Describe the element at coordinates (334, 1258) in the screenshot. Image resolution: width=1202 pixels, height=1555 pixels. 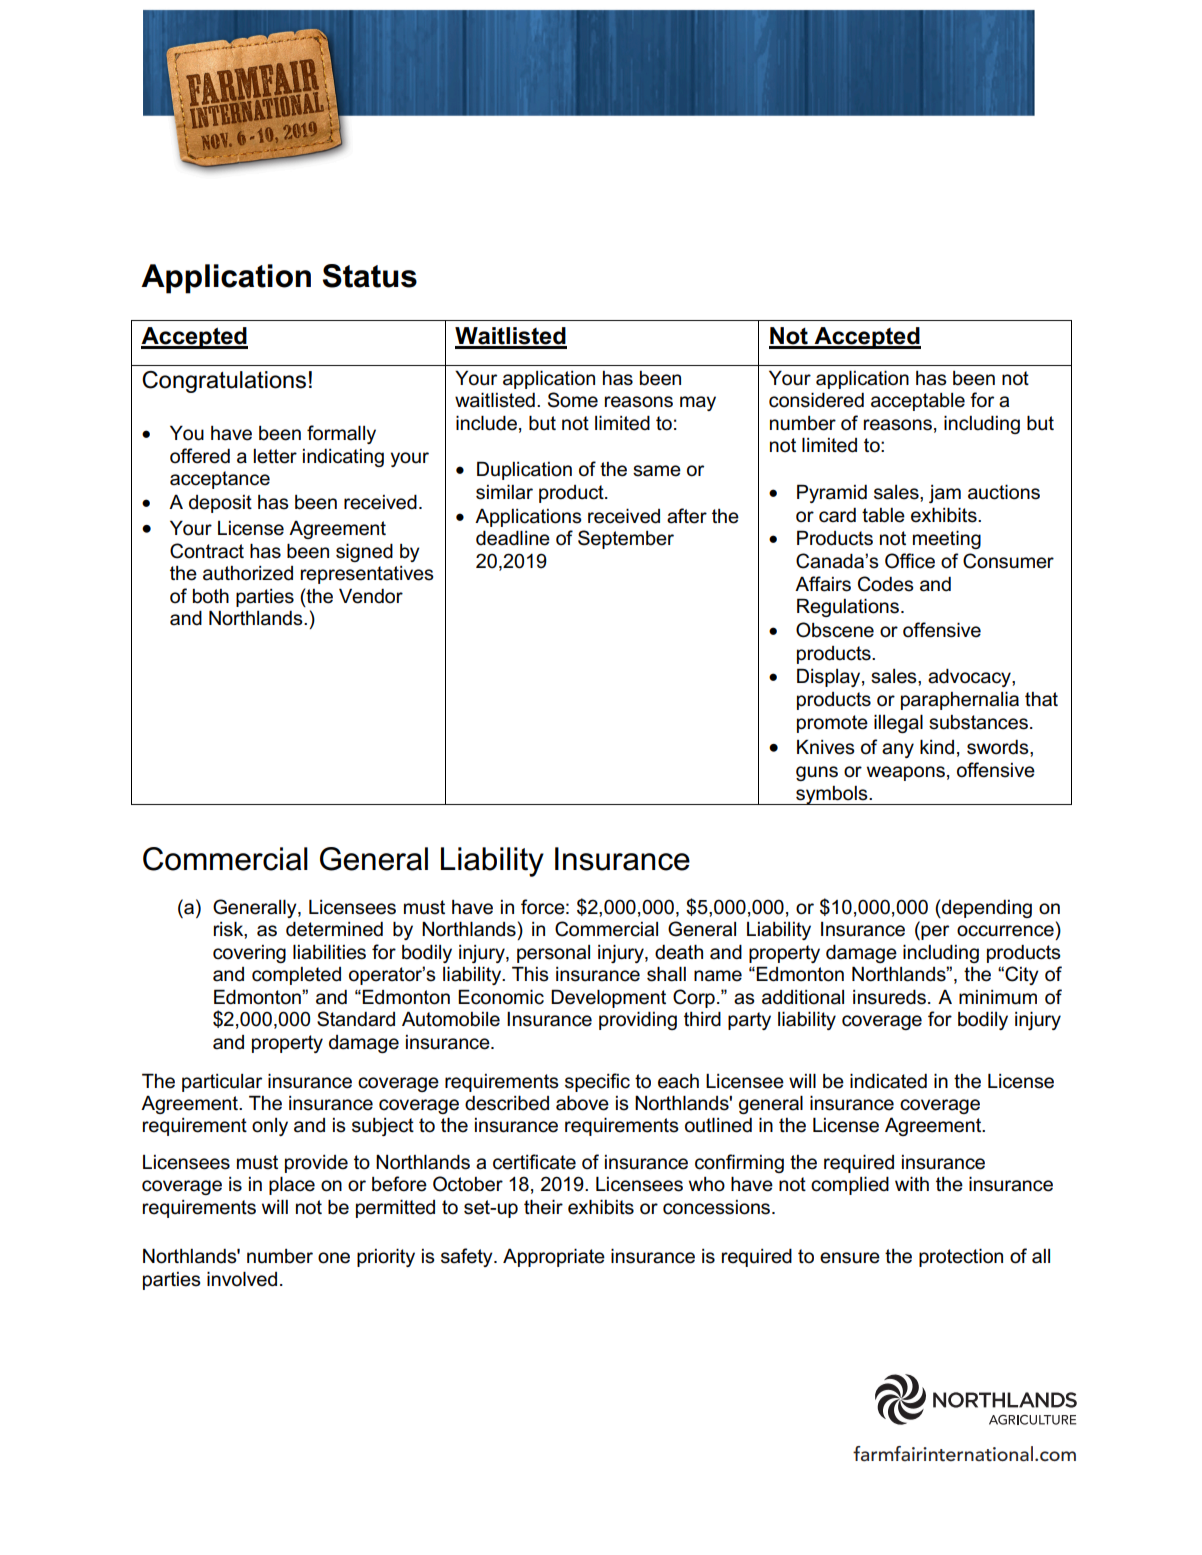
I see `one` at that location.
